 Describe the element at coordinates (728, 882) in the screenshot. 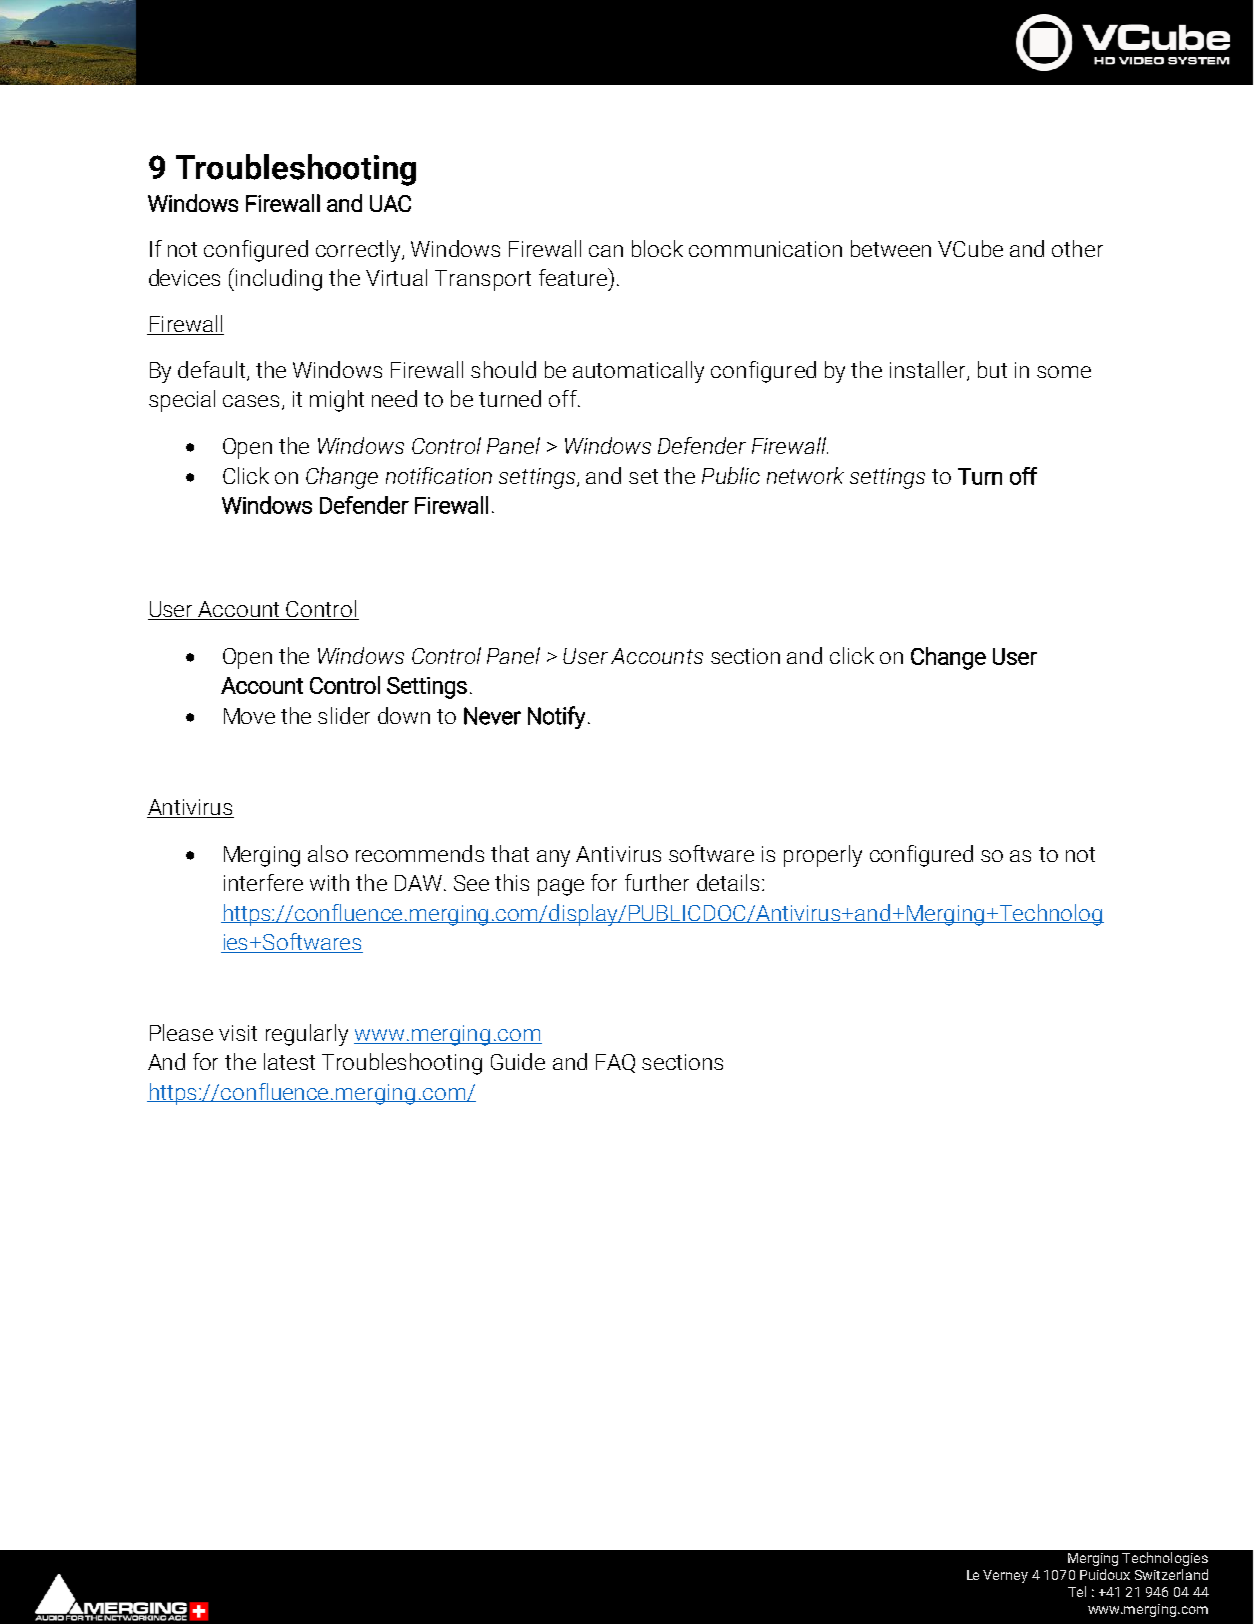

I see `details` at that location.
